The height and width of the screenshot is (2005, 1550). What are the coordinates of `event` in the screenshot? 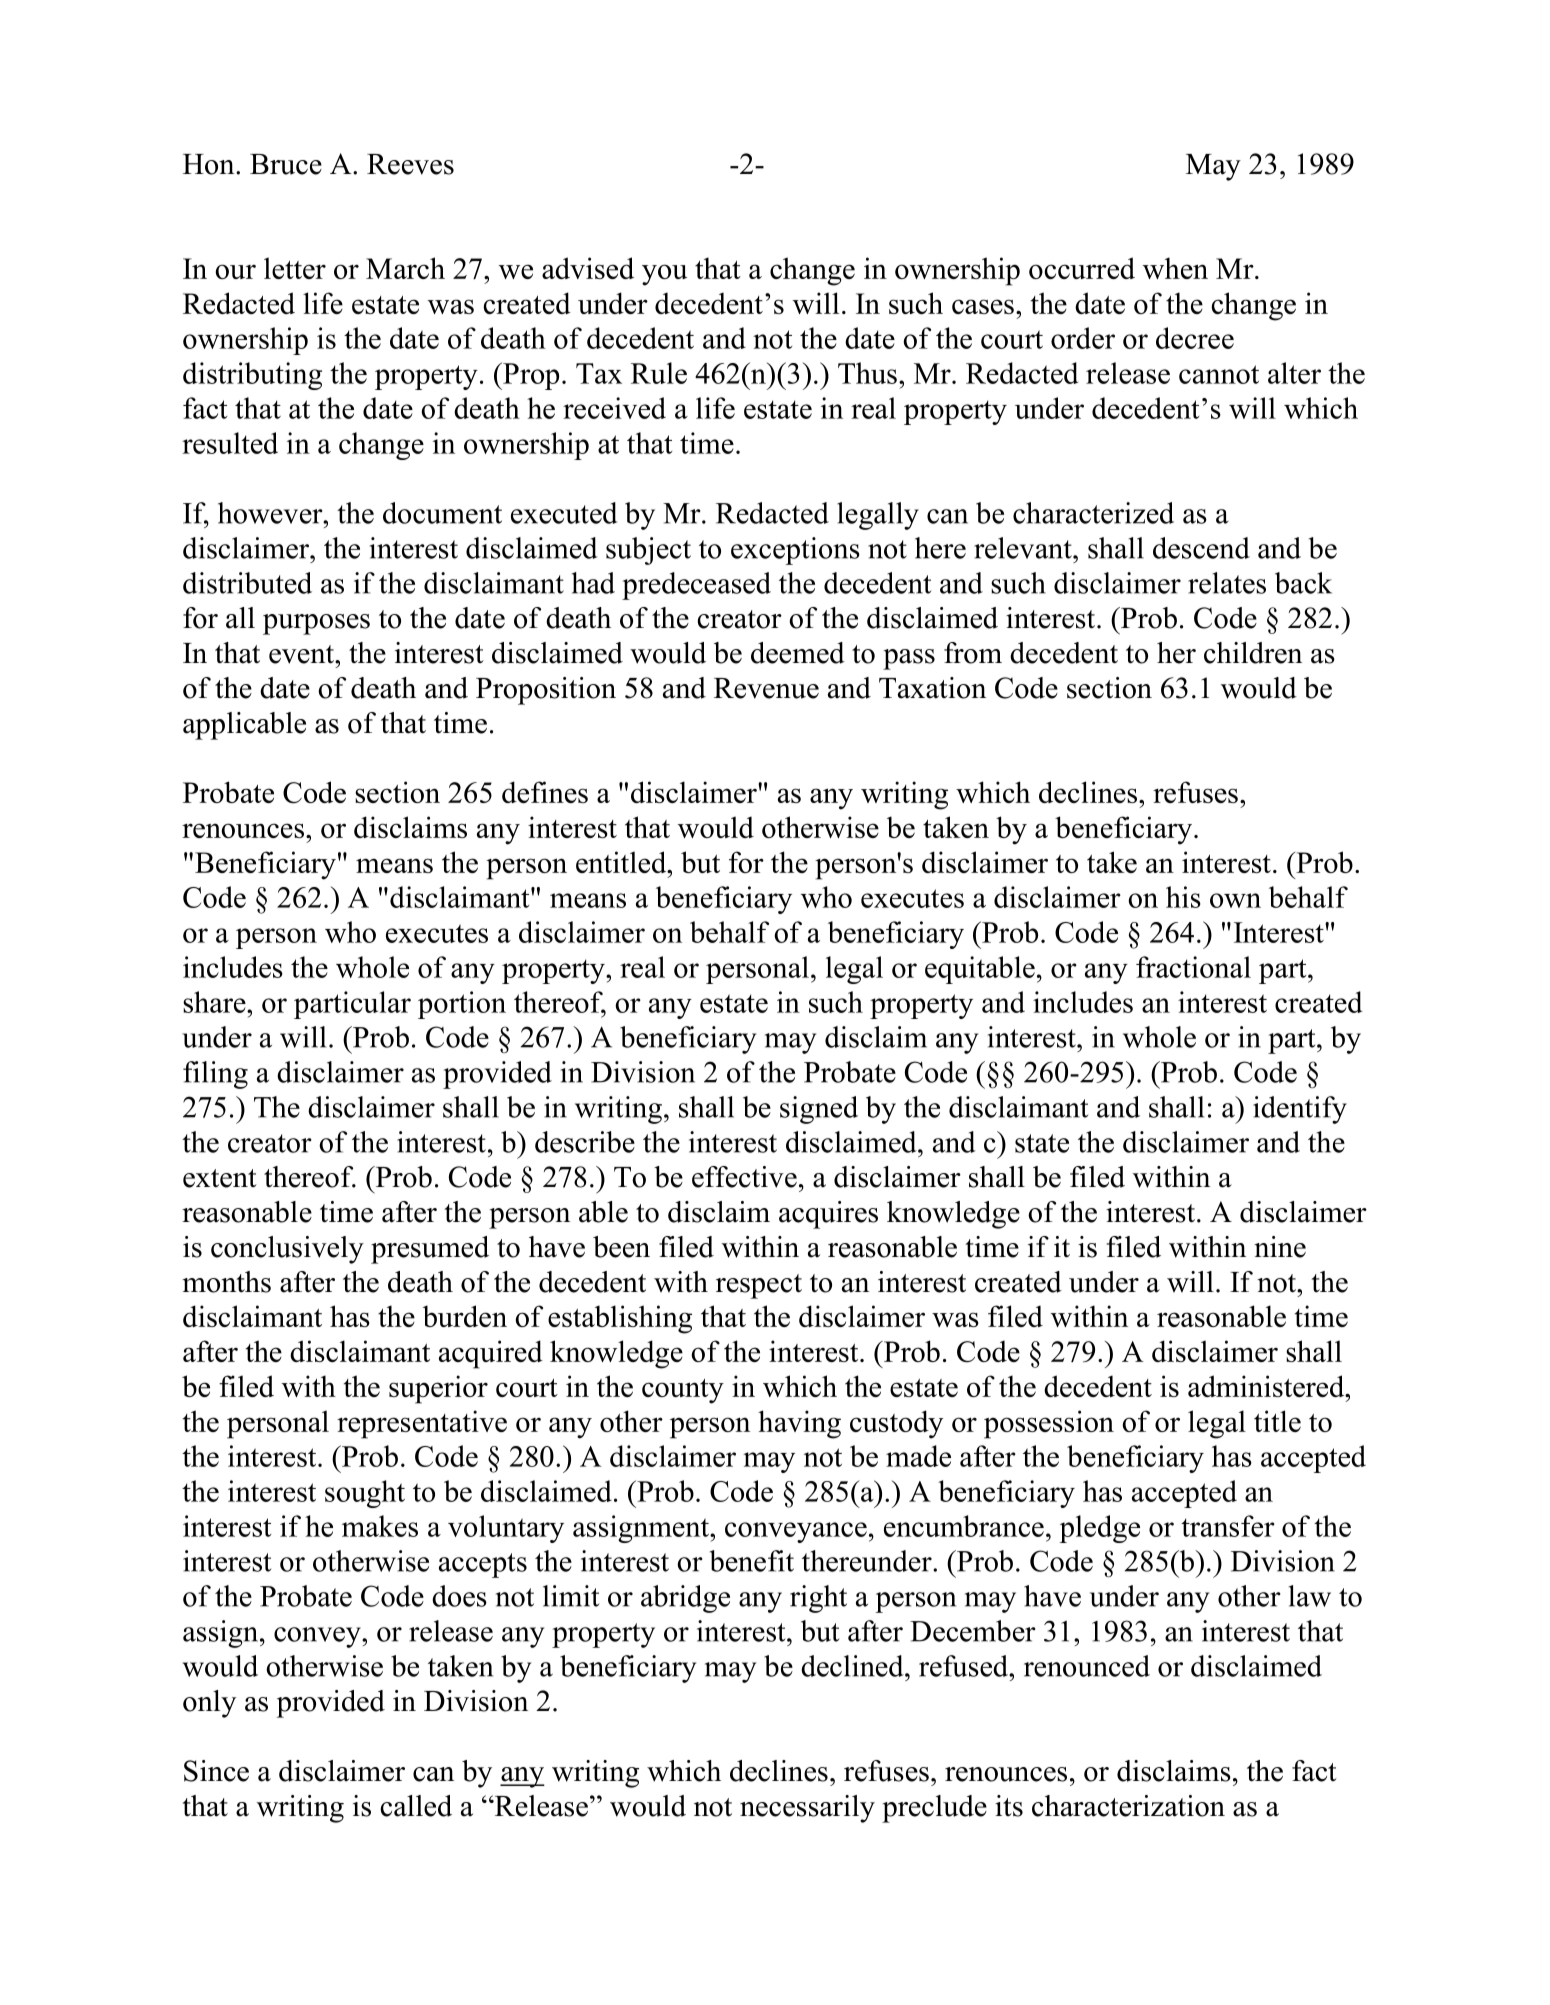 It's located at (302, 654).
